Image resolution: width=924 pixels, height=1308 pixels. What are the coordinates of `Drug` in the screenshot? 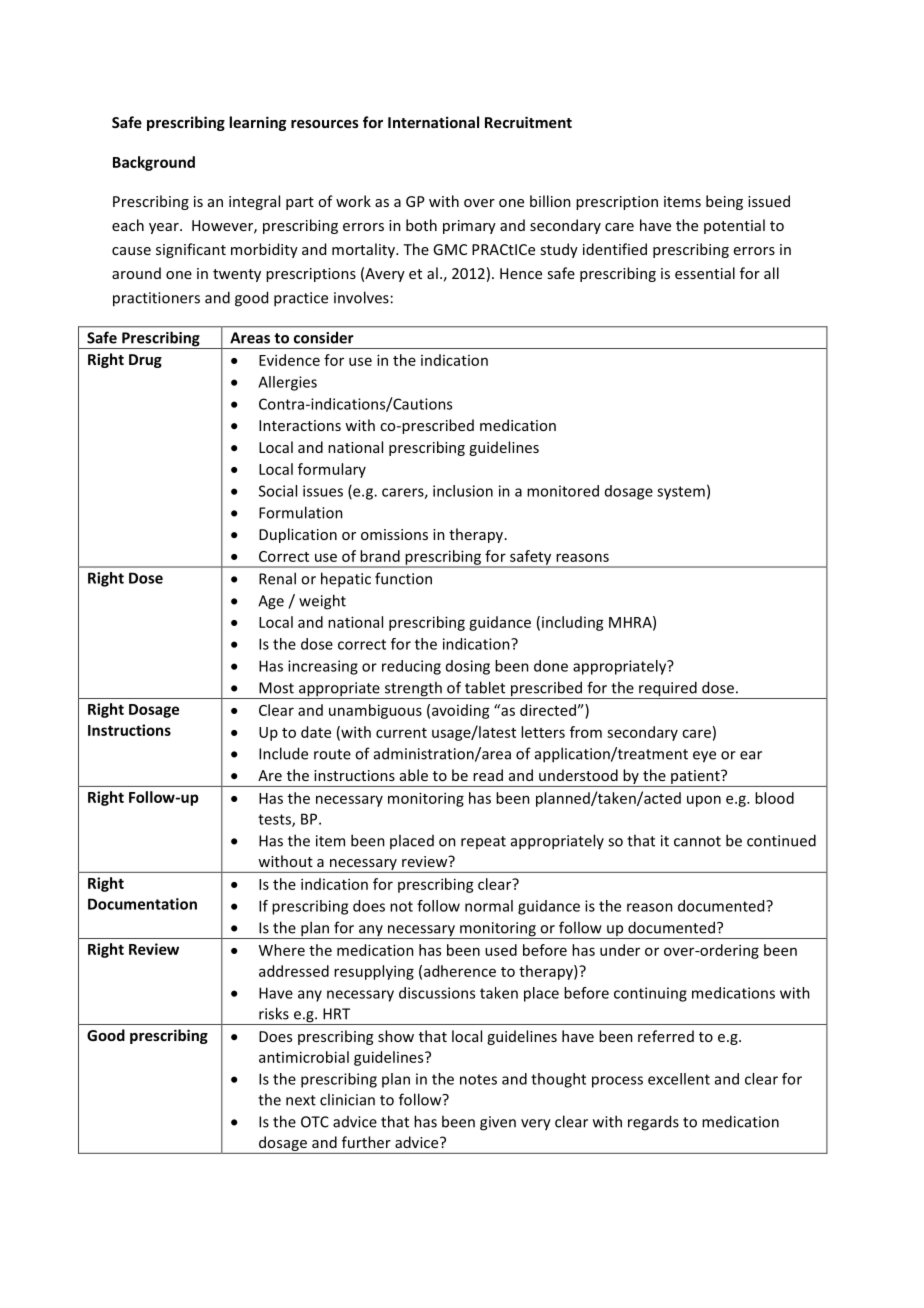 It's located at (145, 361).
